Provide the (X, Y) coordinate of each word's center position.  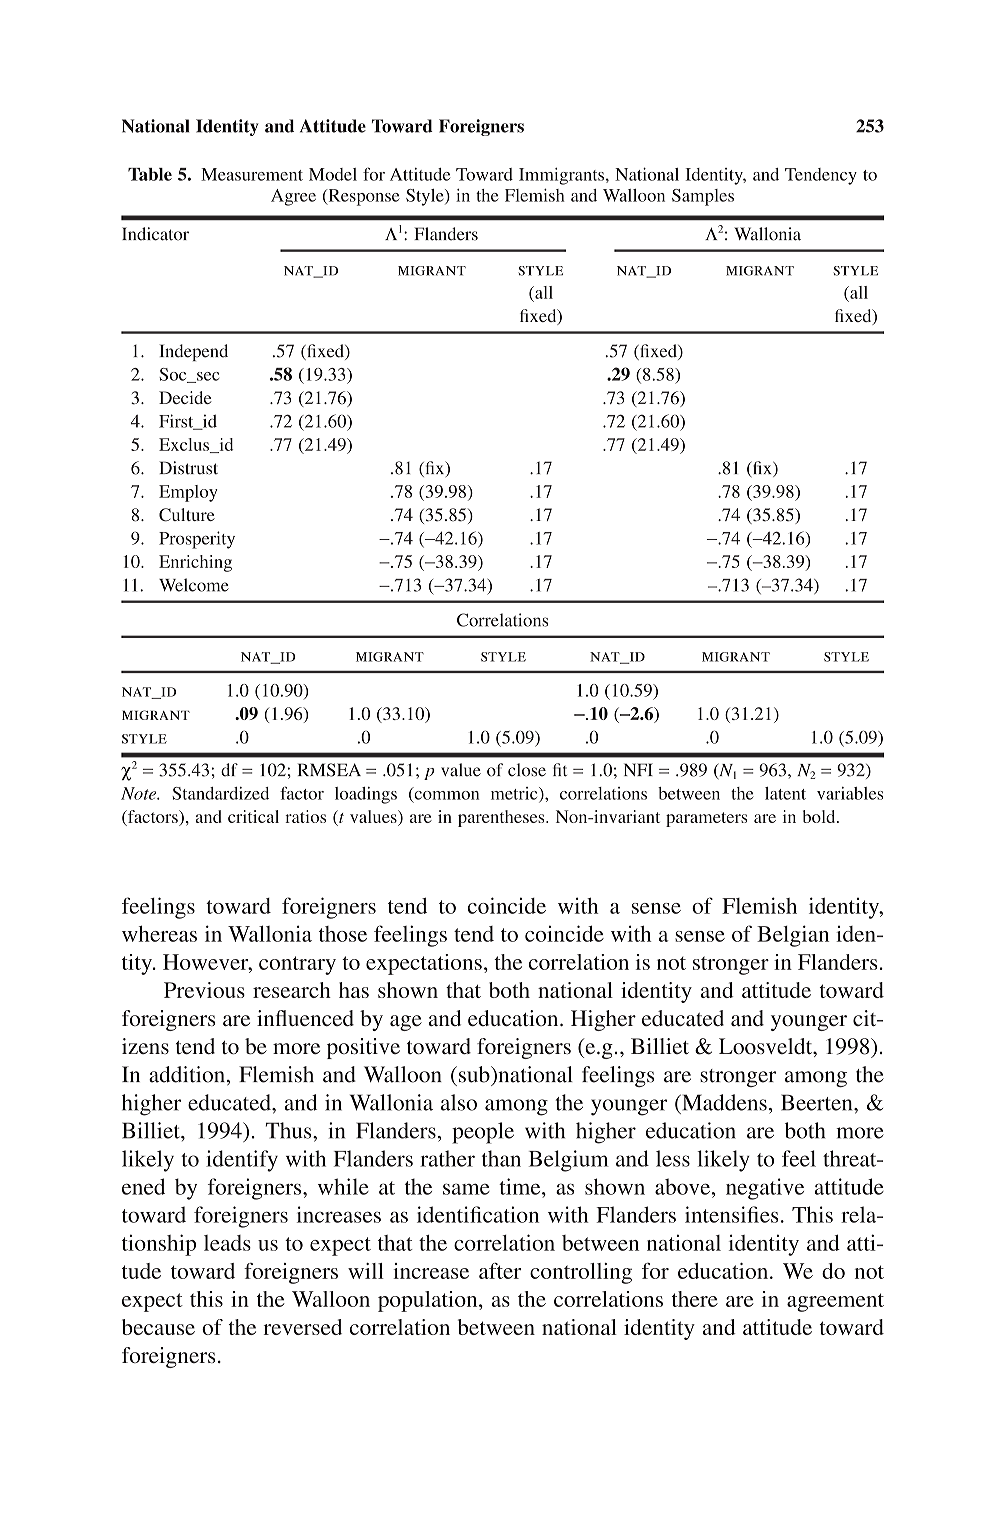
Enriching (195, 563)
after (500, 1271)
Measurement (252, 174)
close (527, 770)
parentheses (502, 818)
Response (362, 197)
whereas (159, 933)
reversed (303, 1327)
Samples (703, 197)
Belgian (793, 936)
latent (785, 793)
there (695, 1299)
